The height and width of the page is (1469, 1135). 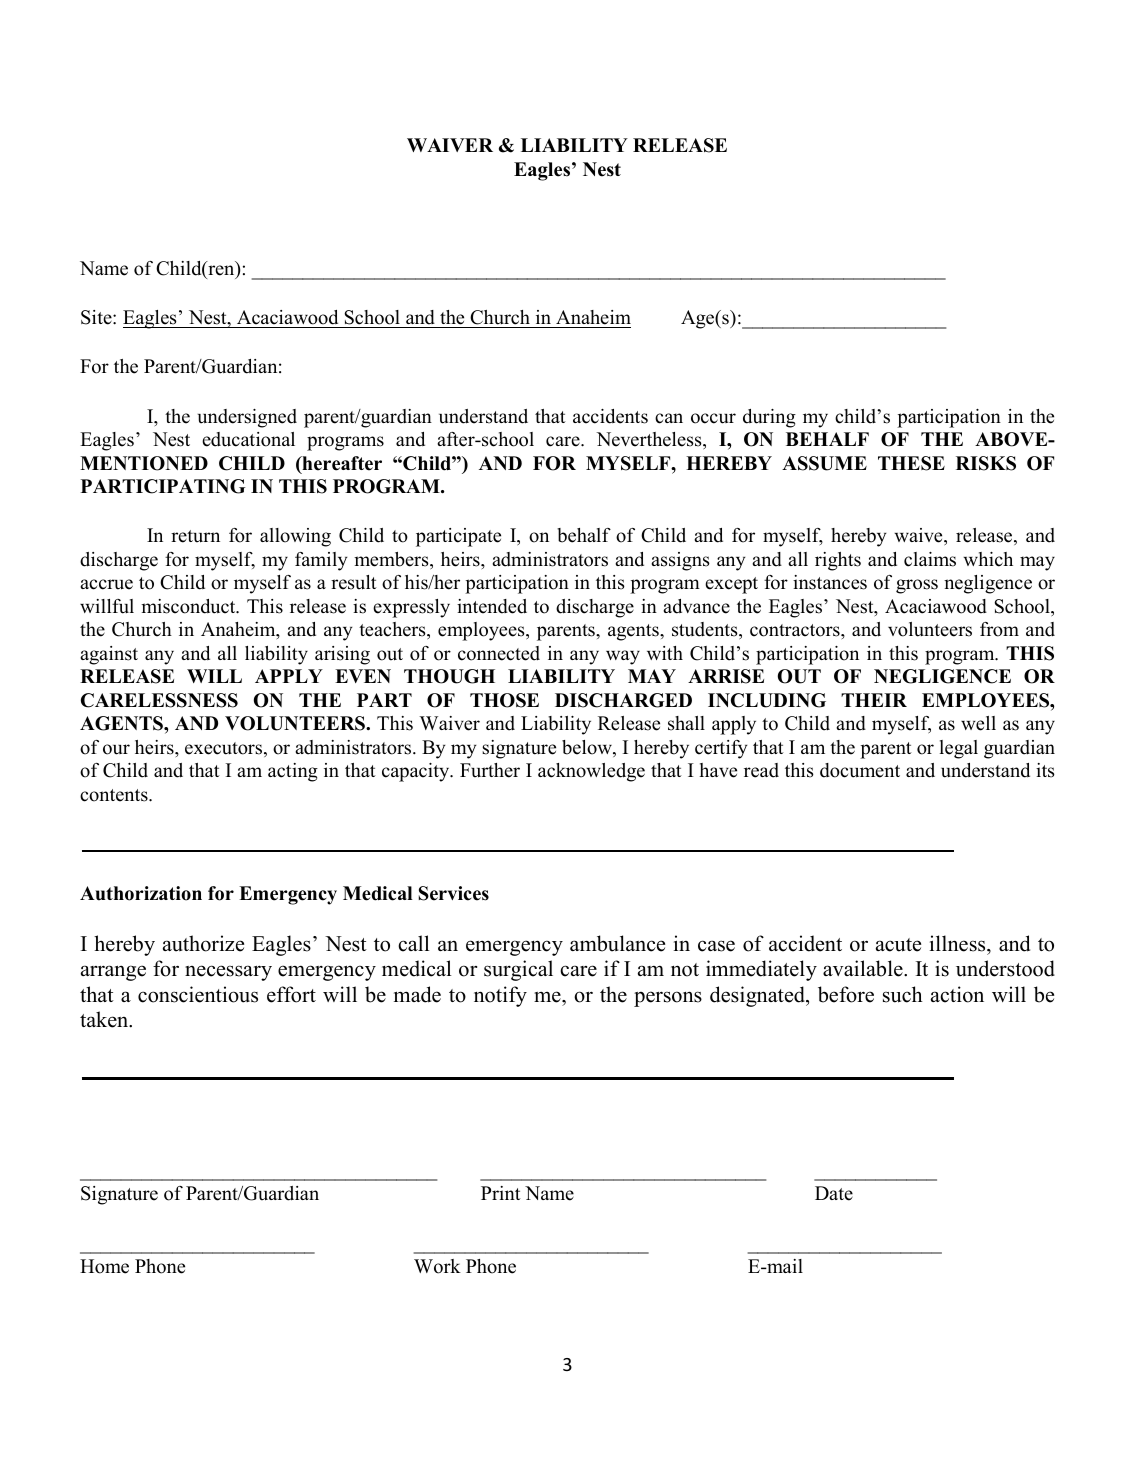 What do you see at coordinates (978, 723) in the page?
I see `well` at bounding box center [978, 723].
